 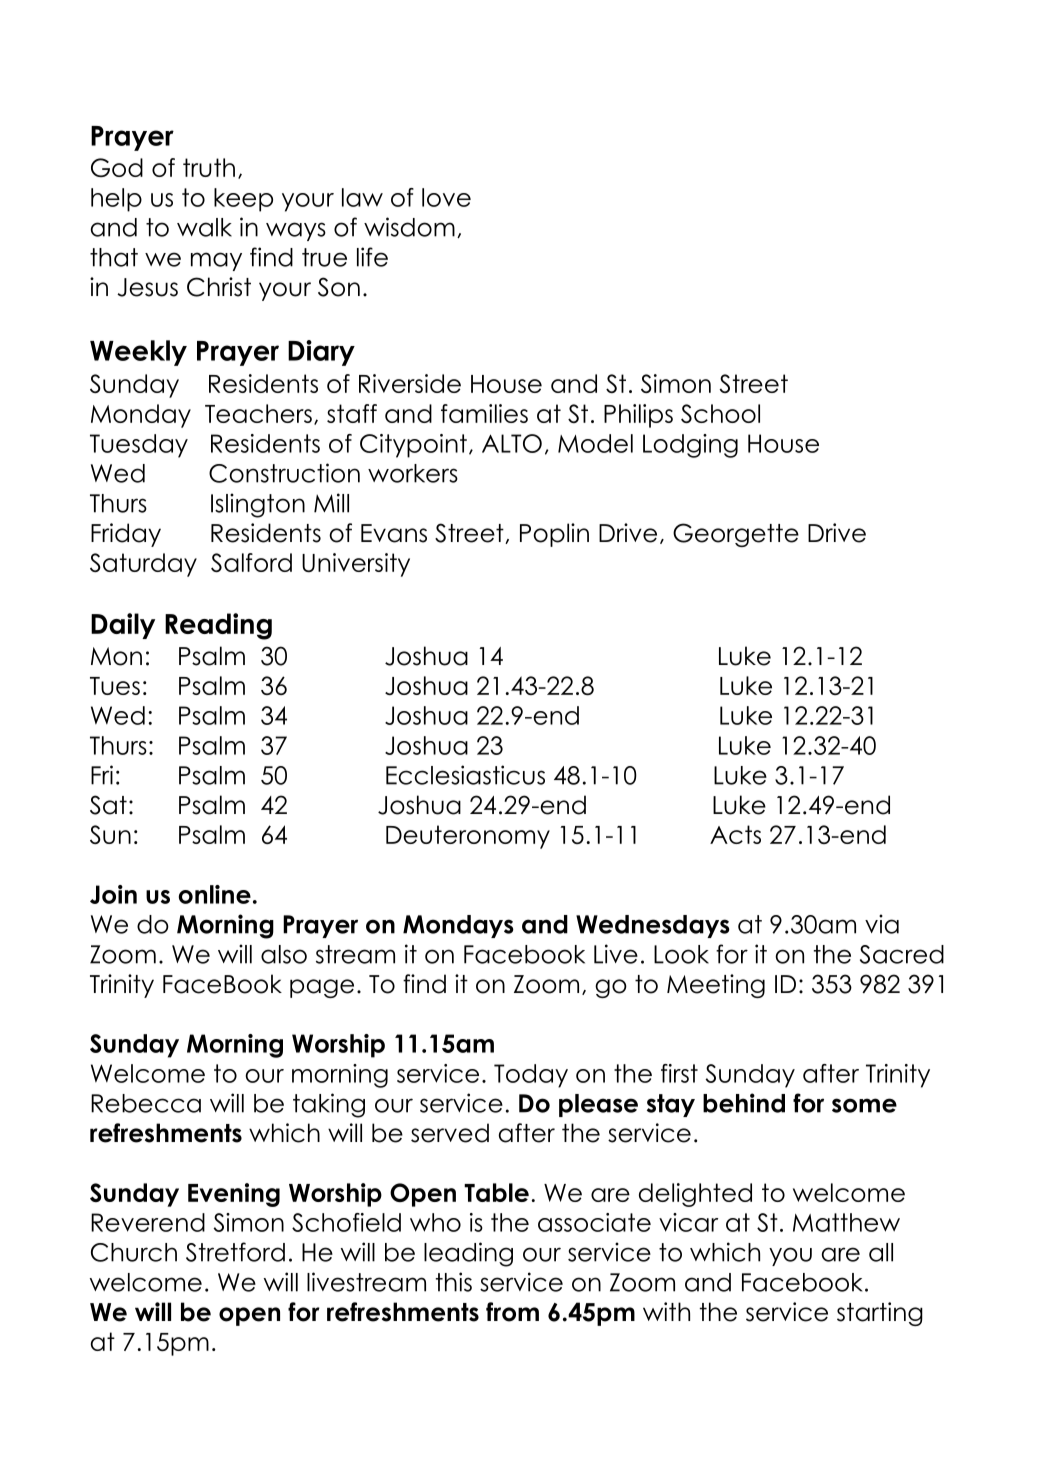 What do you see at coordinates (736, 535) in the image?
I see `Georgette` at bounding box center [736, 535].
